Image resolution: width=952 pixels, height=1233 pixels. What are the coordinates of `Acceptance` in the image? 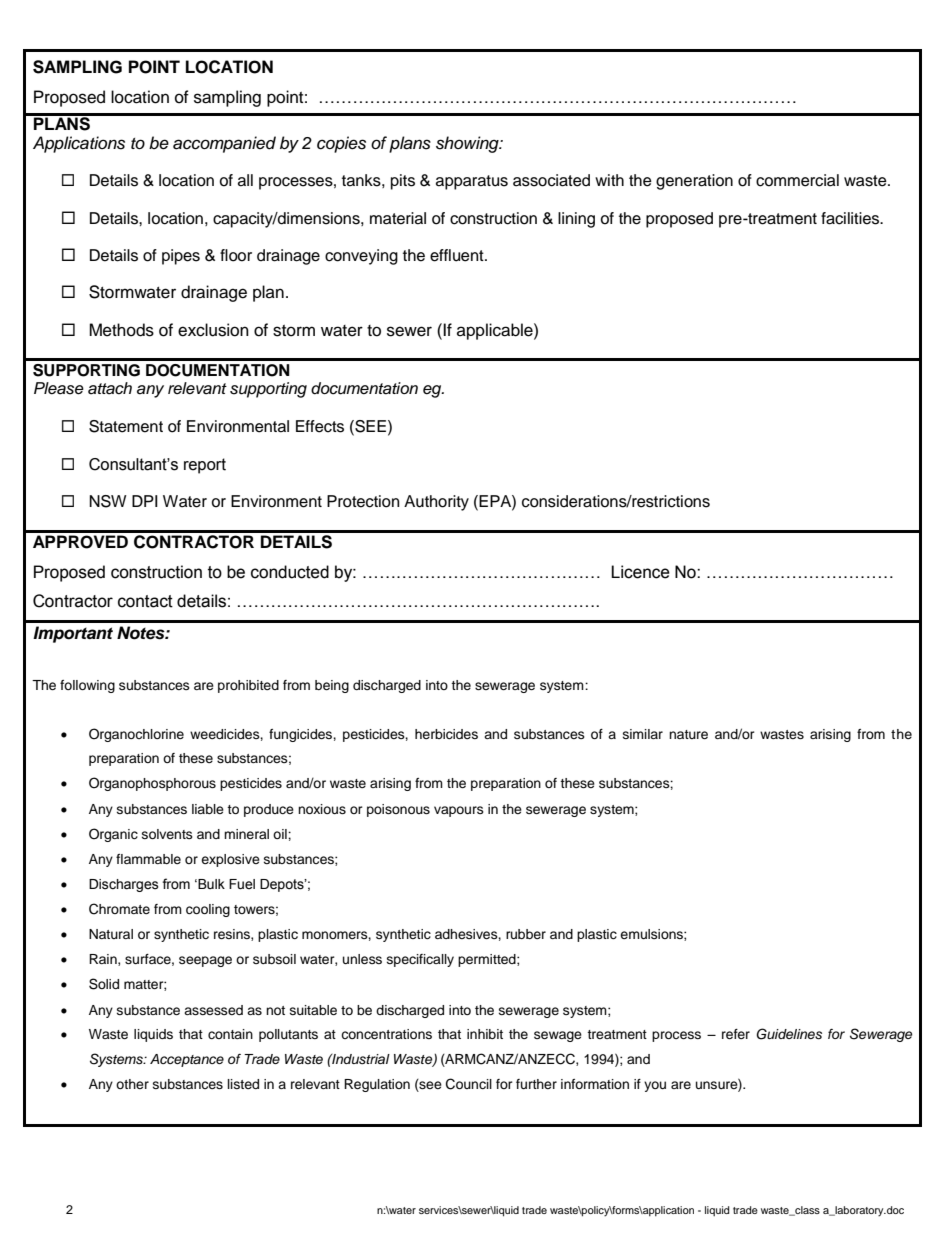 It's located at (187, 1060).
